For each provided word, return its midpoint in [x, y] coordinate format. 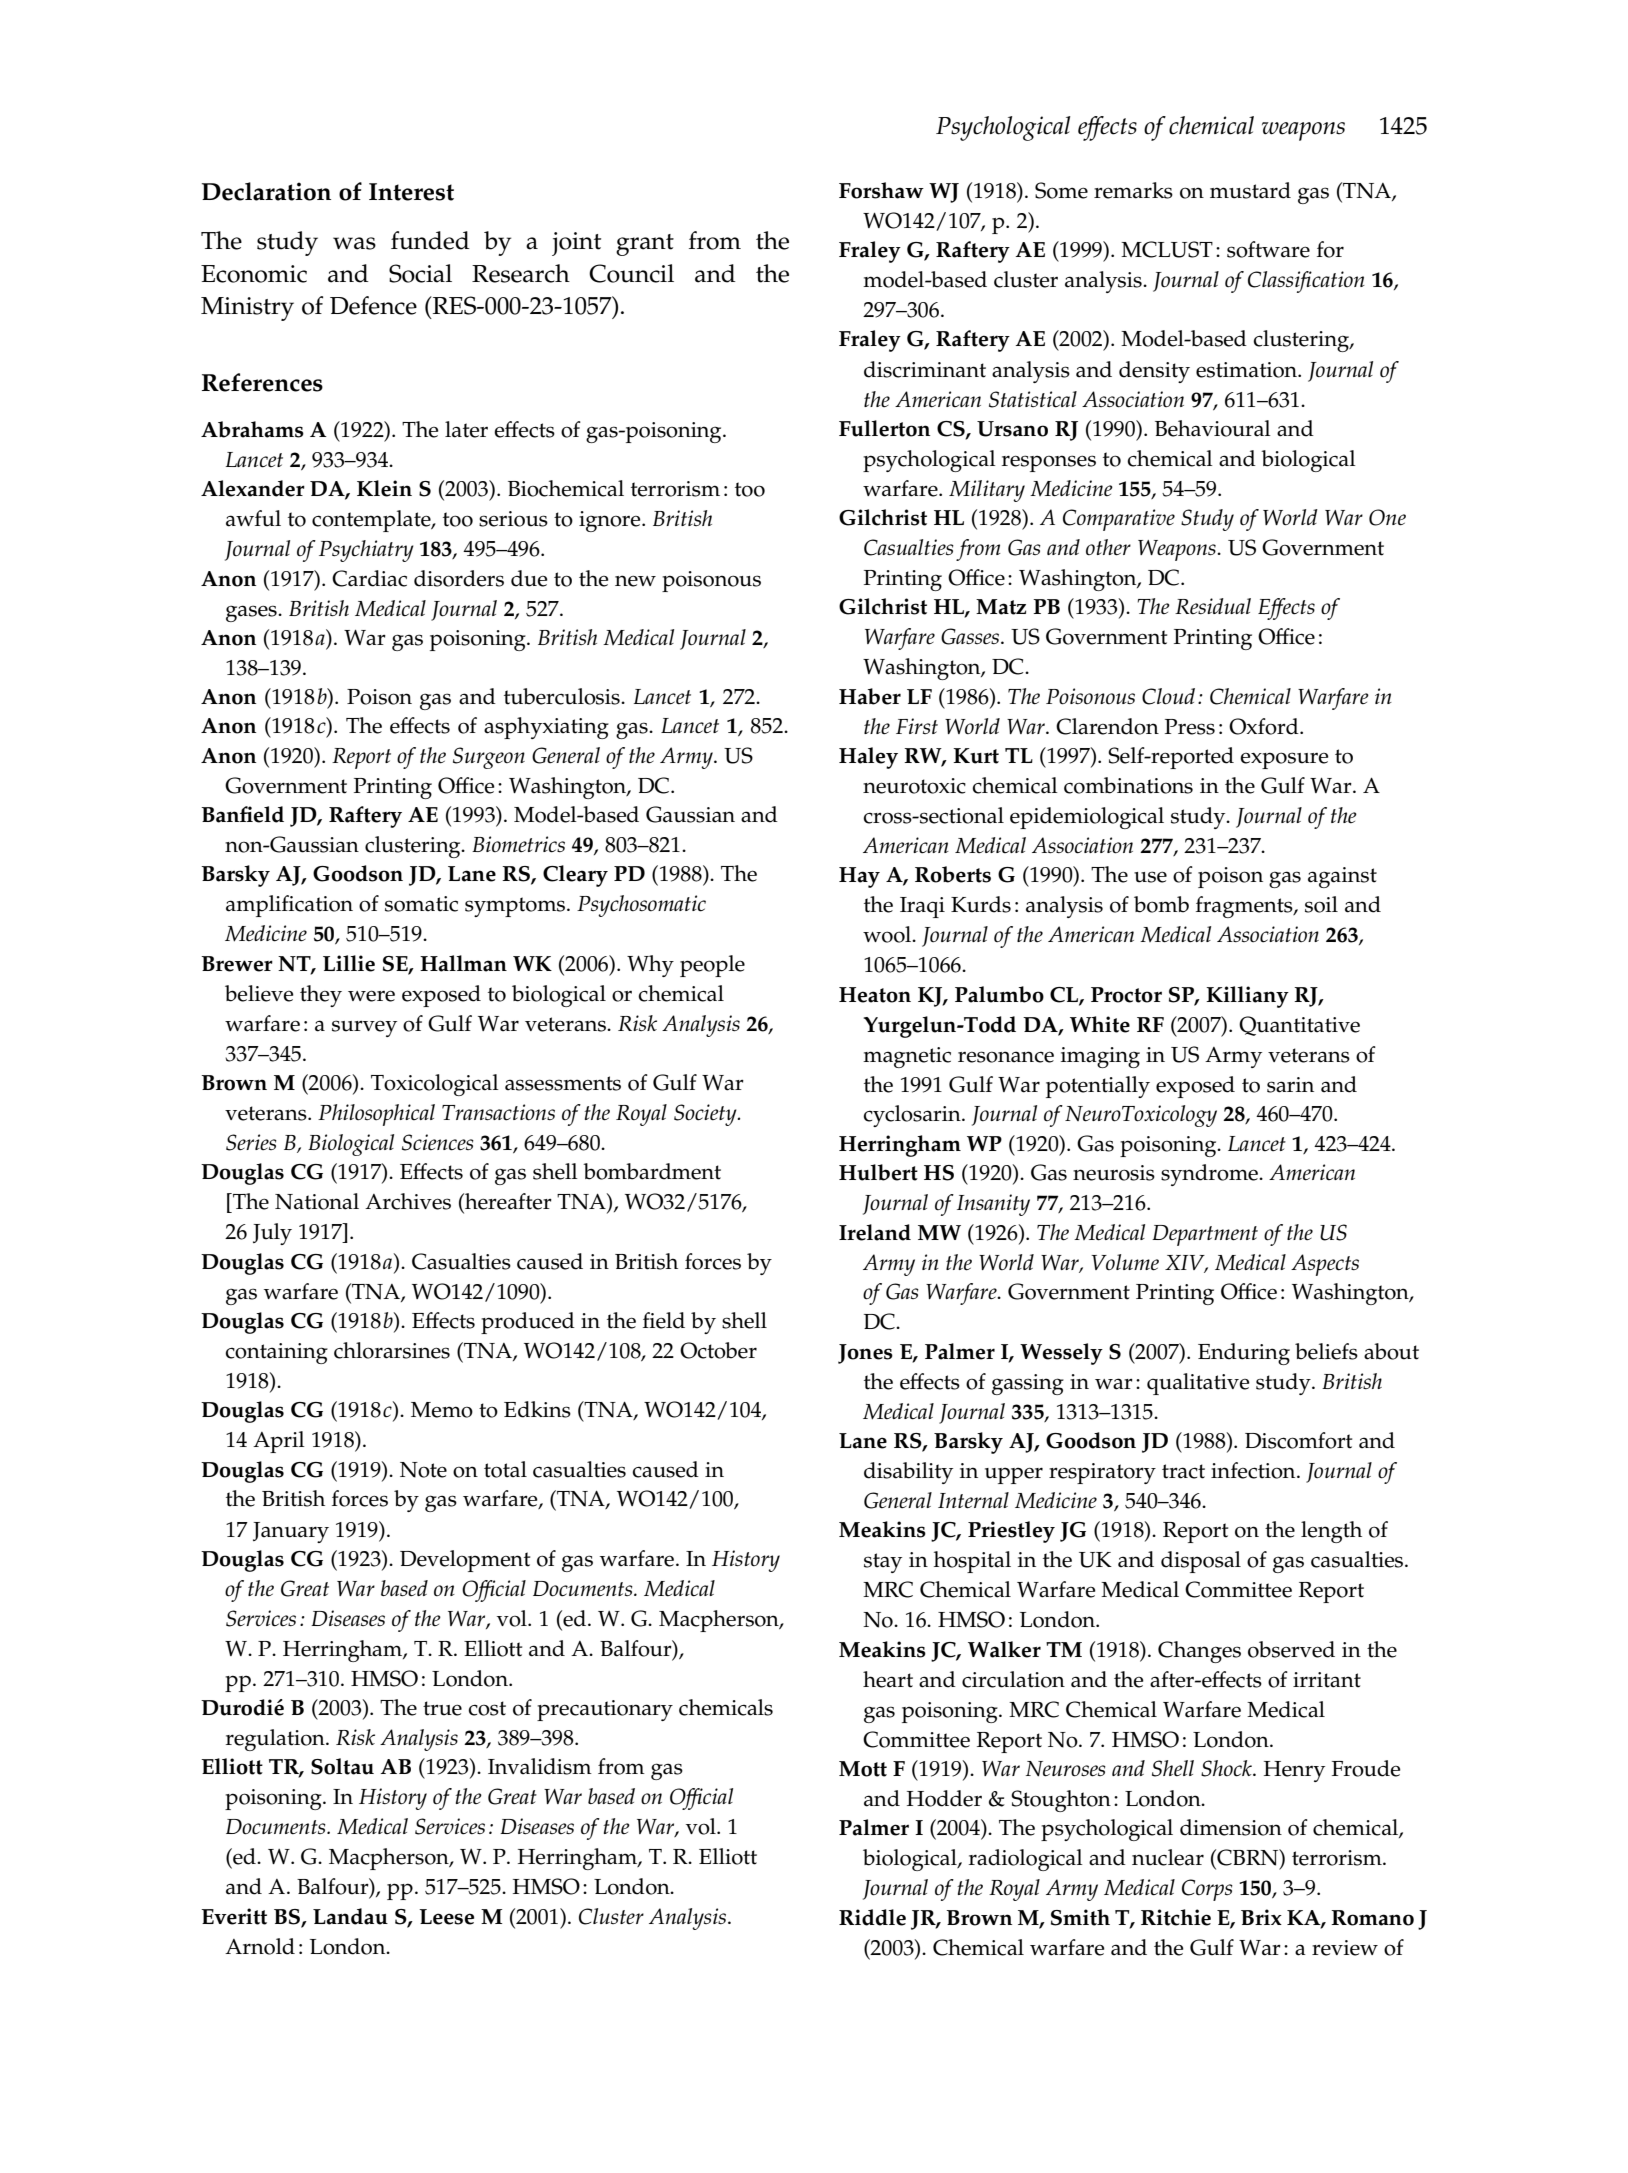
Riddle [872, 1917]
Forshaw [881, 190]
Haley [868, 758]
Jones [865, 1354]
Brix [1261, 1917]
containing [276, 1353]
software [1268, 249]
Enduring [1244, 1354]
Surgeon [489, 758]
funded [430, 240]
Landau [350, 1916]
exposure [1284, 760]
